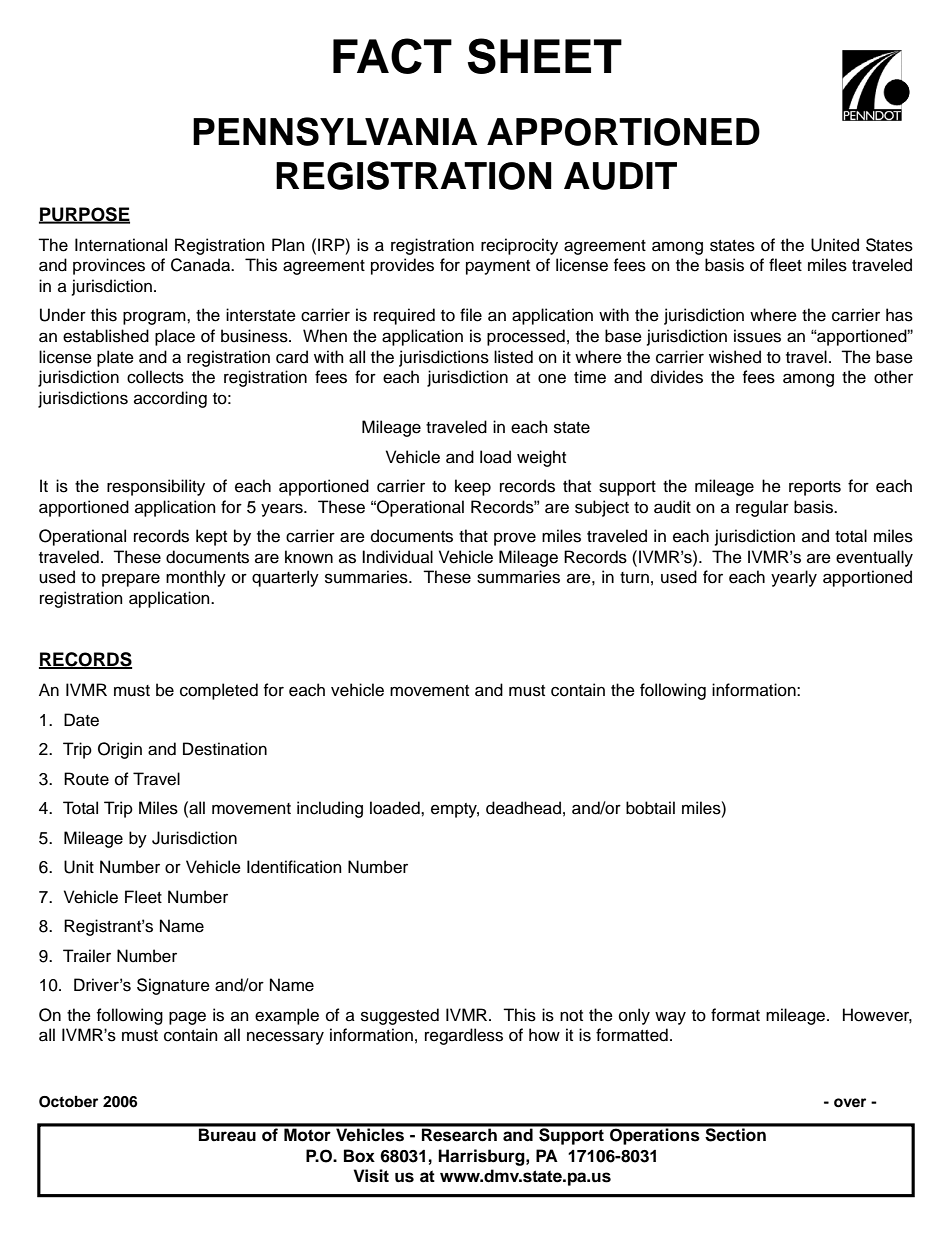 This screenshot has height=1233, width=952. Describe the element at coordinates (120, 750) in the screenshot. I see `Origin` at that location.
